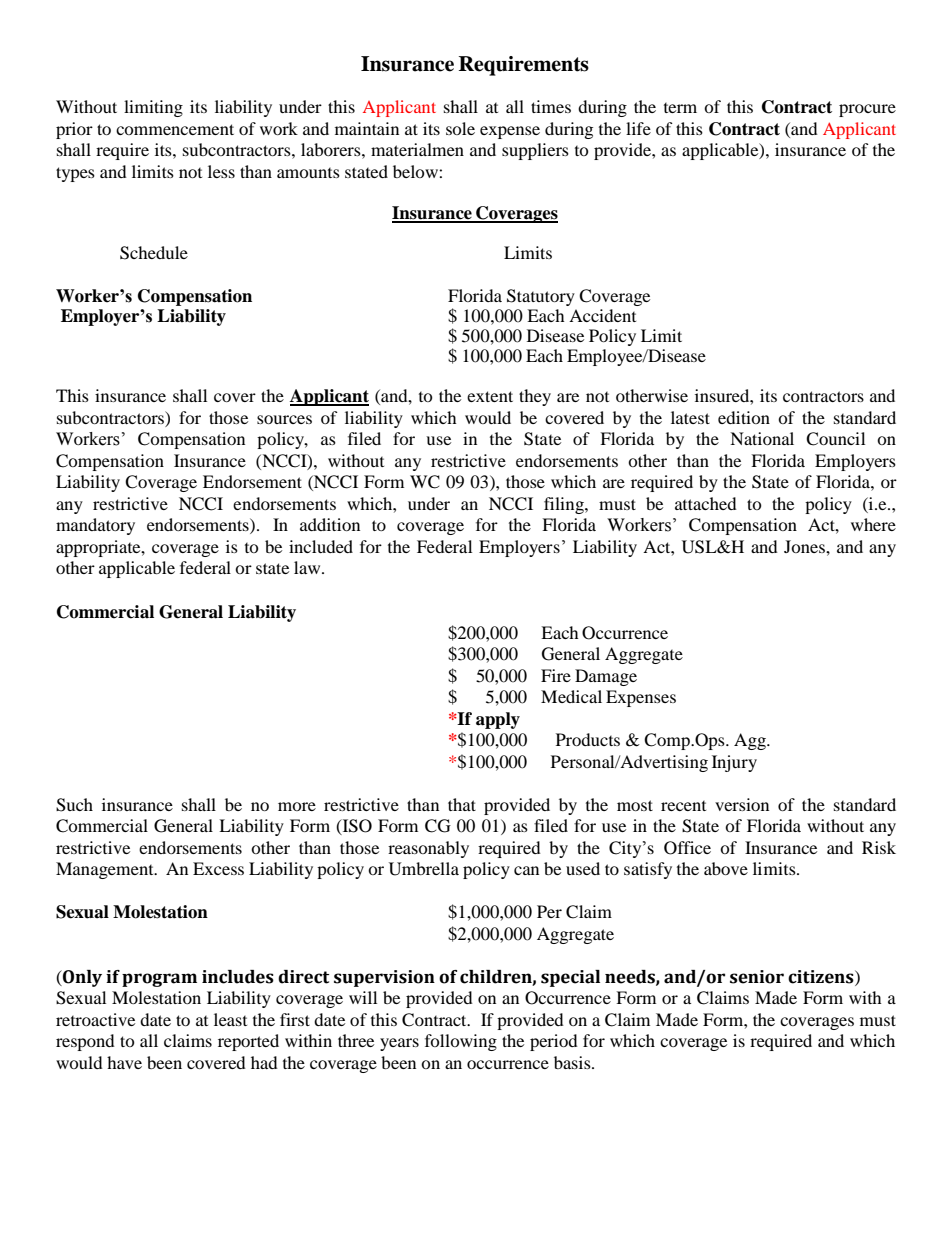 Image resolution: width=952 pixels, height=1233 pixels. What do you see at coordinates (867, 110) in the document?
I see `procure` at bounding box center [867, 110].
